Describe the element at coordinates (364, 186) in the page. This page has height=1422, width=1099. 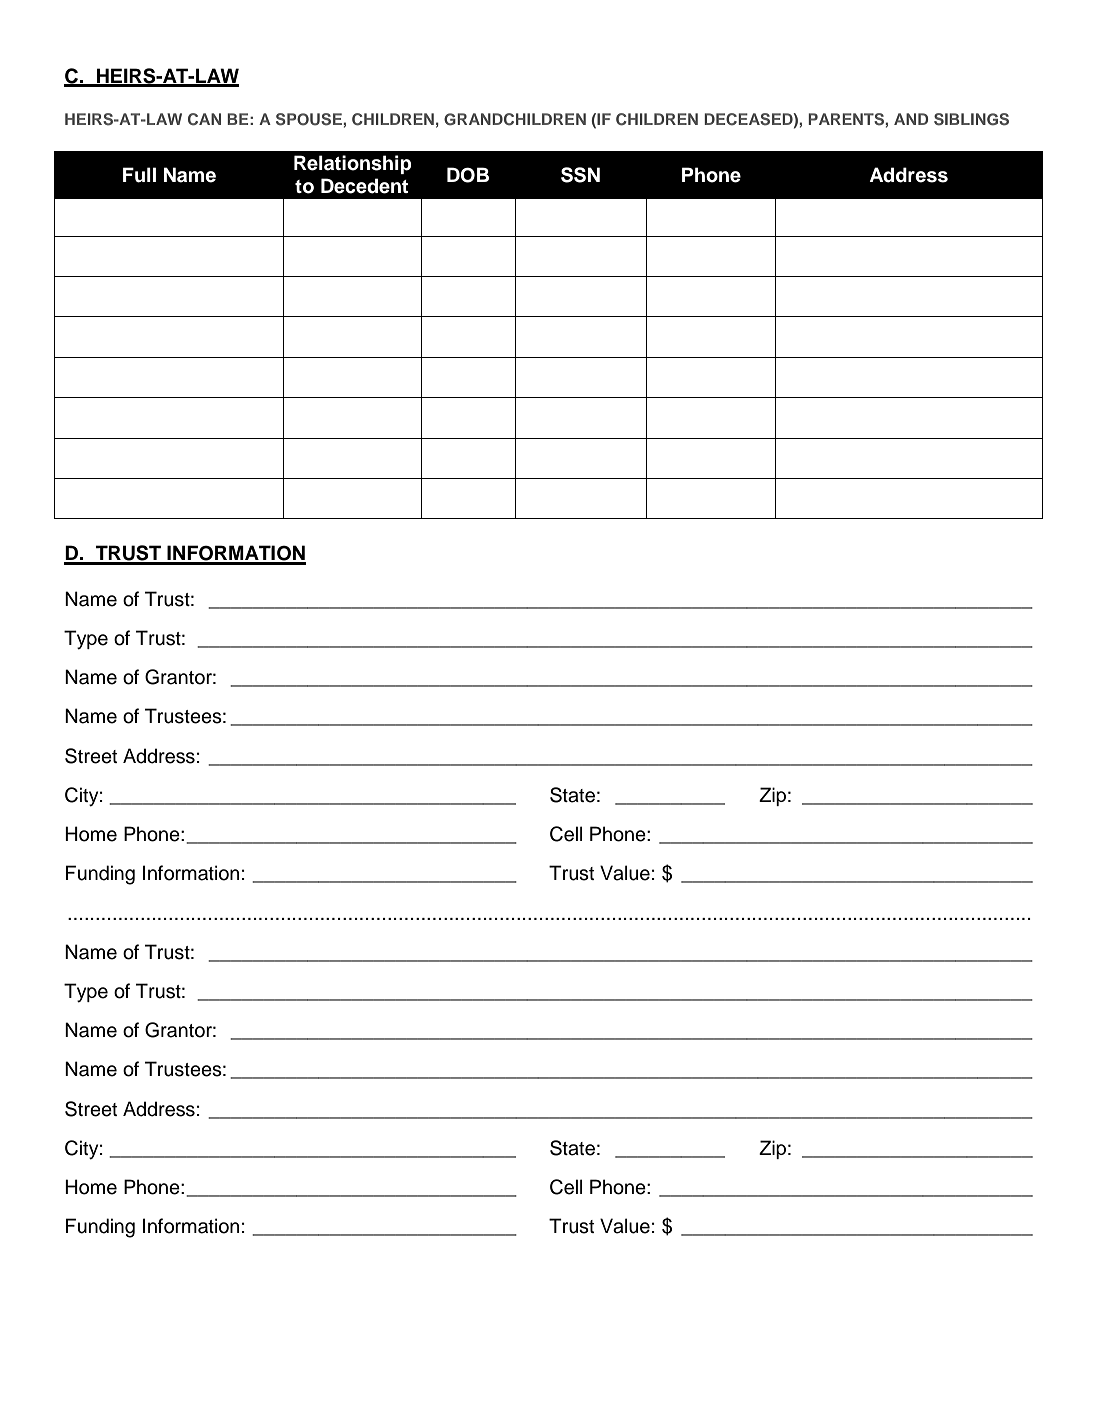
I see `Decedent` at that location.
